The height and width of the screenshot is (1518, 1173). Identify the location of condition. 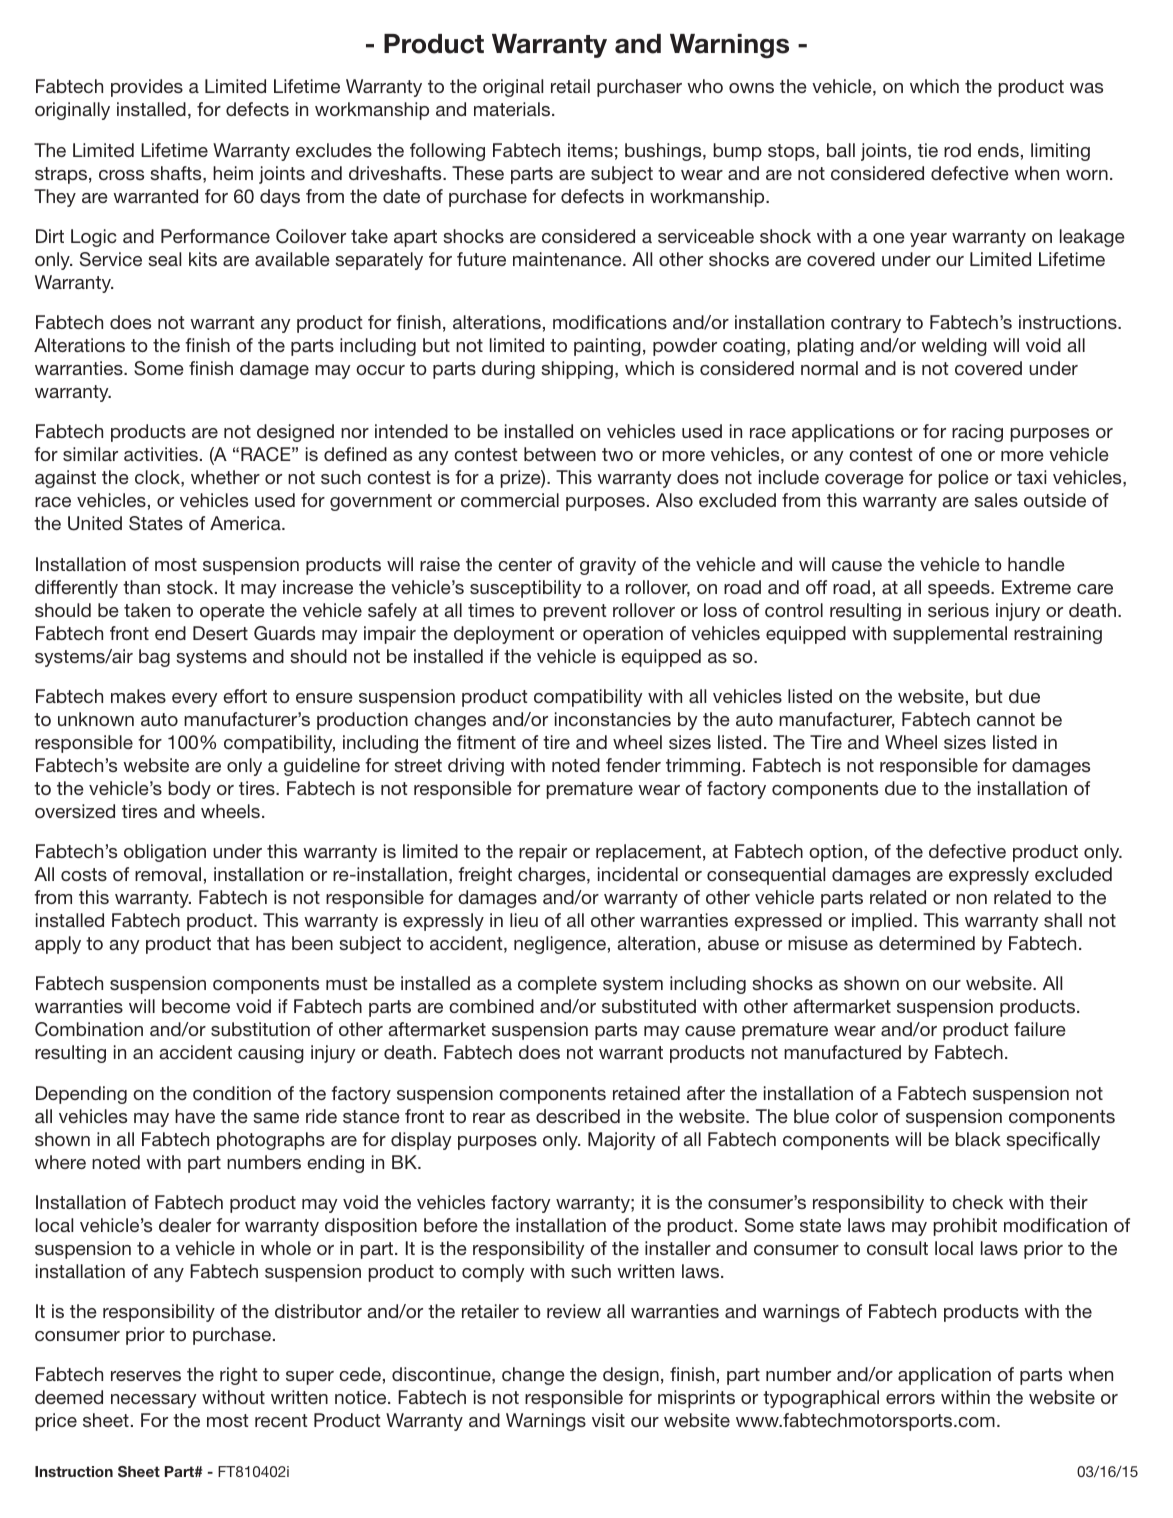
(232, 1093).
